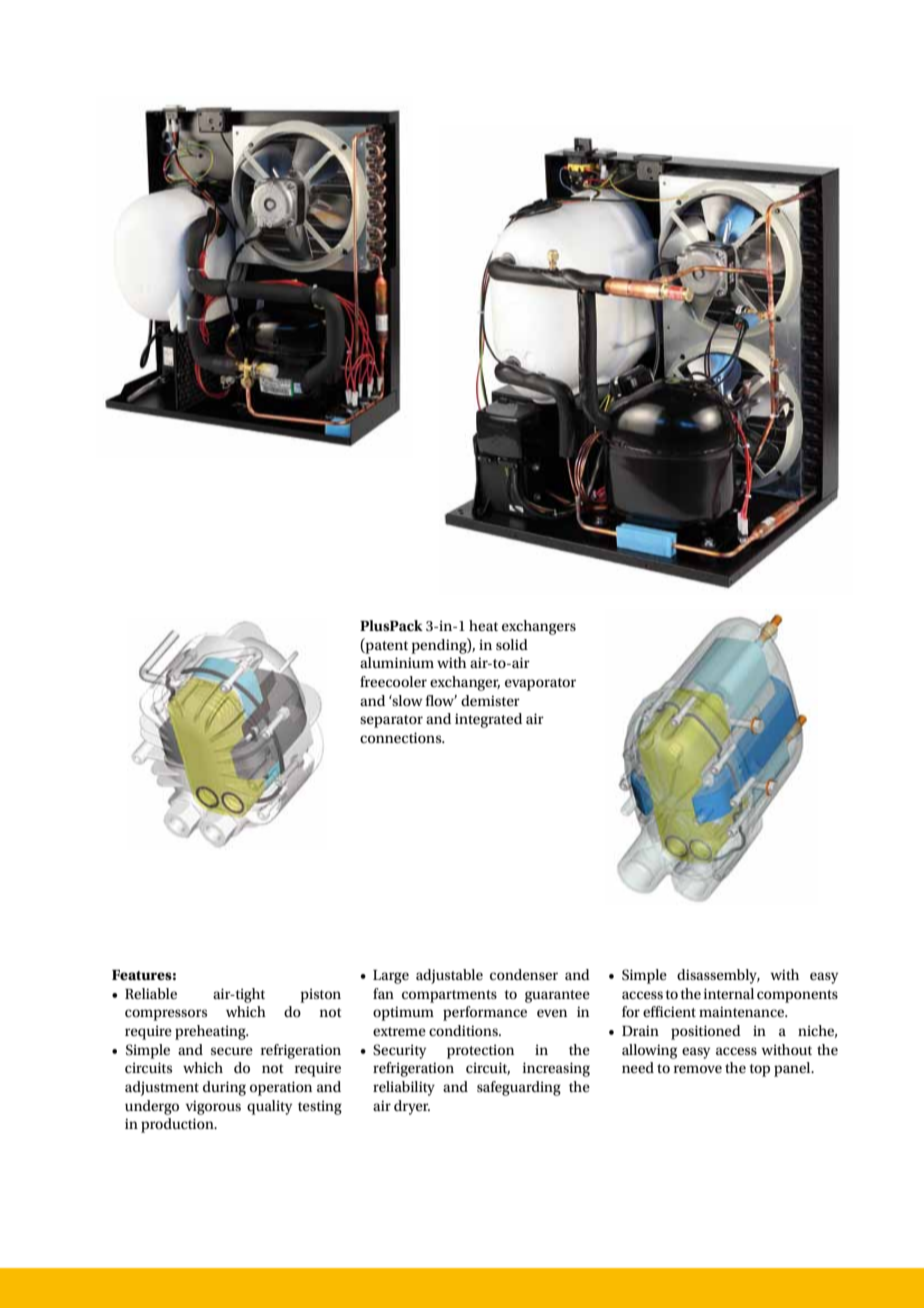  What do you see at coordinates (488, 720) in the screenshot?
I see `integrated` at bounding box center [488, 720].
